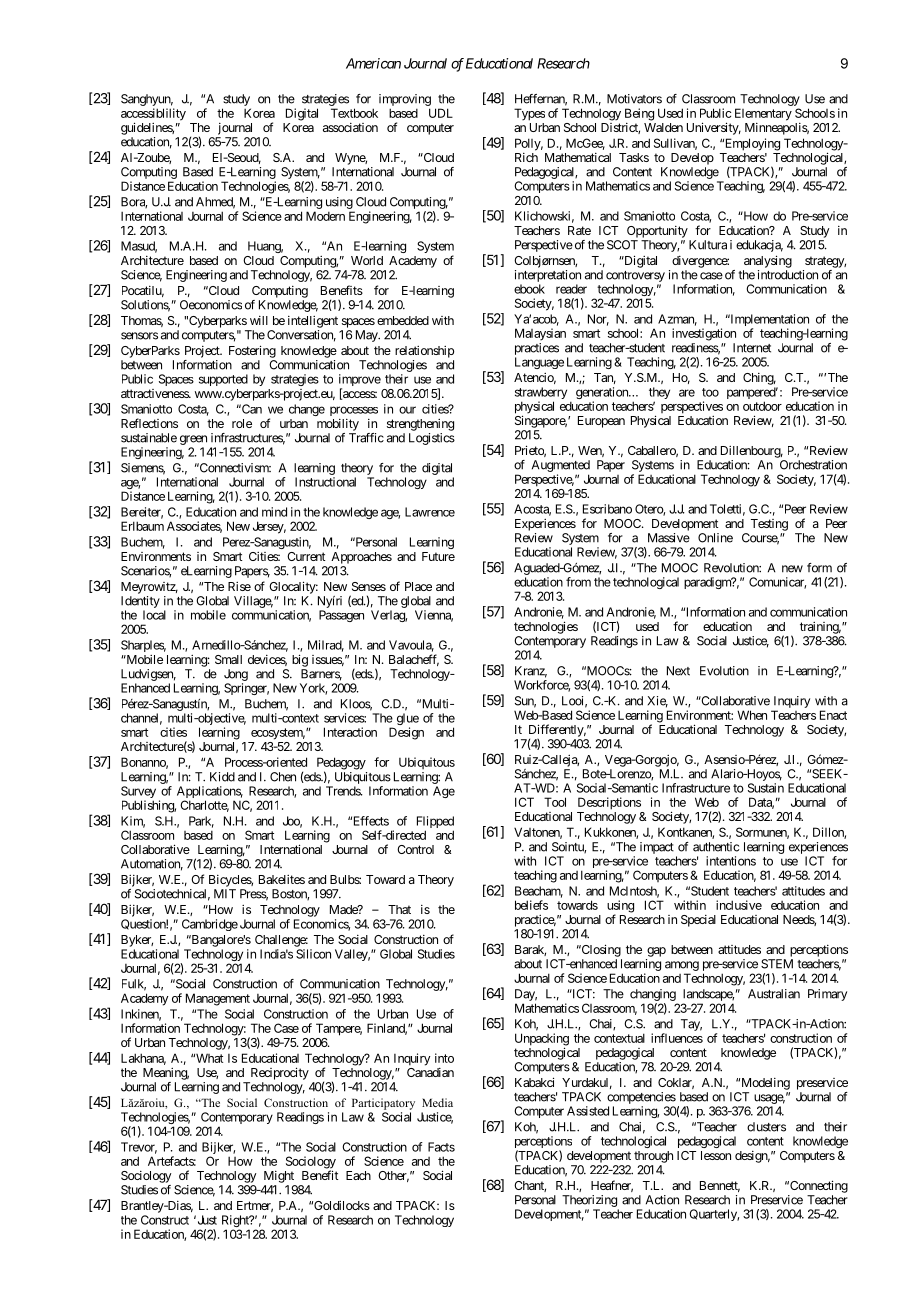 The width and height of the page is (924, 1308). Describe the element at coordinates (279, 1177) in the page. I see `Might` at that location.
